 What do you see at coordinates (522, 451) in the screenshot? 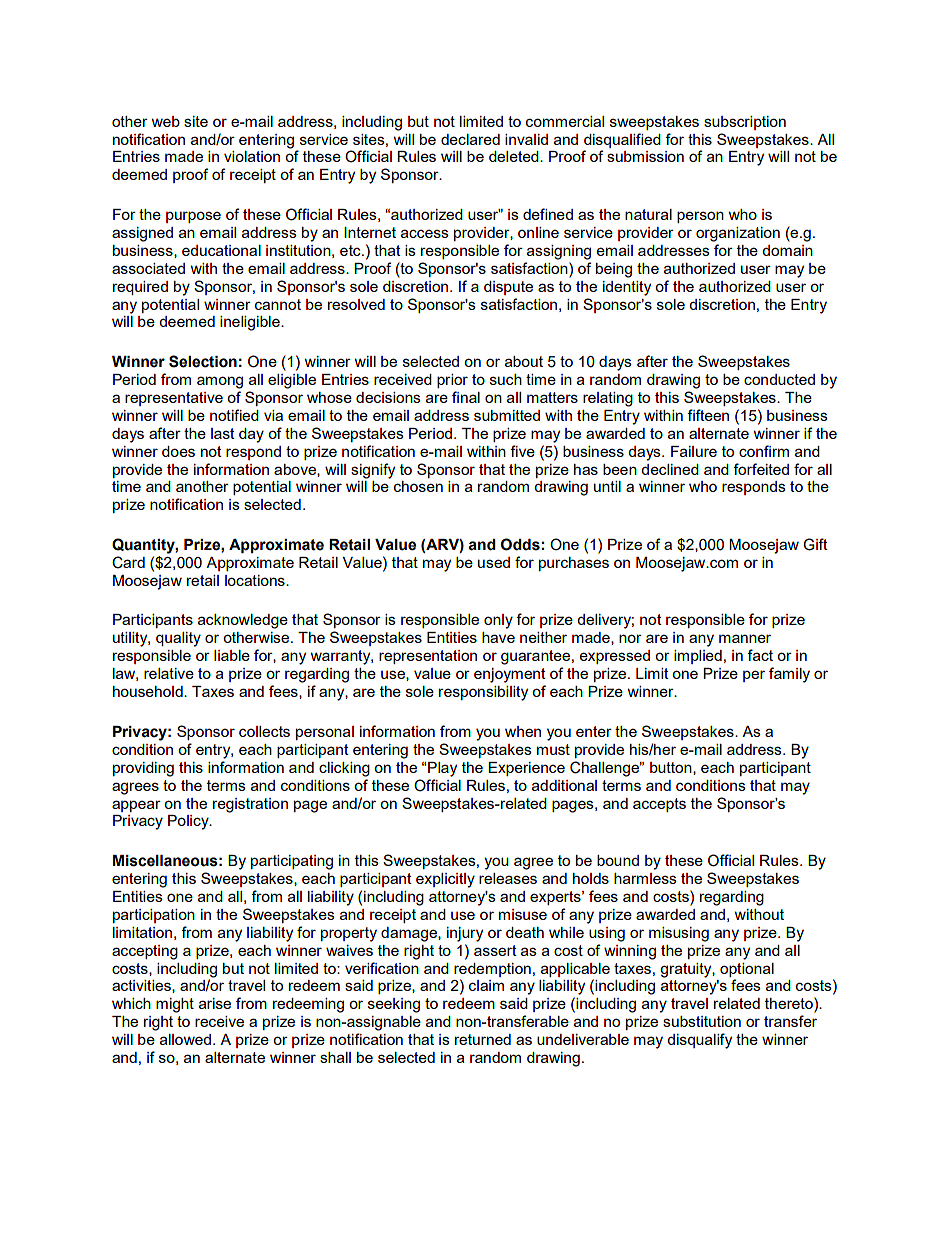
I see `five` at bounding box center [522, 451].
